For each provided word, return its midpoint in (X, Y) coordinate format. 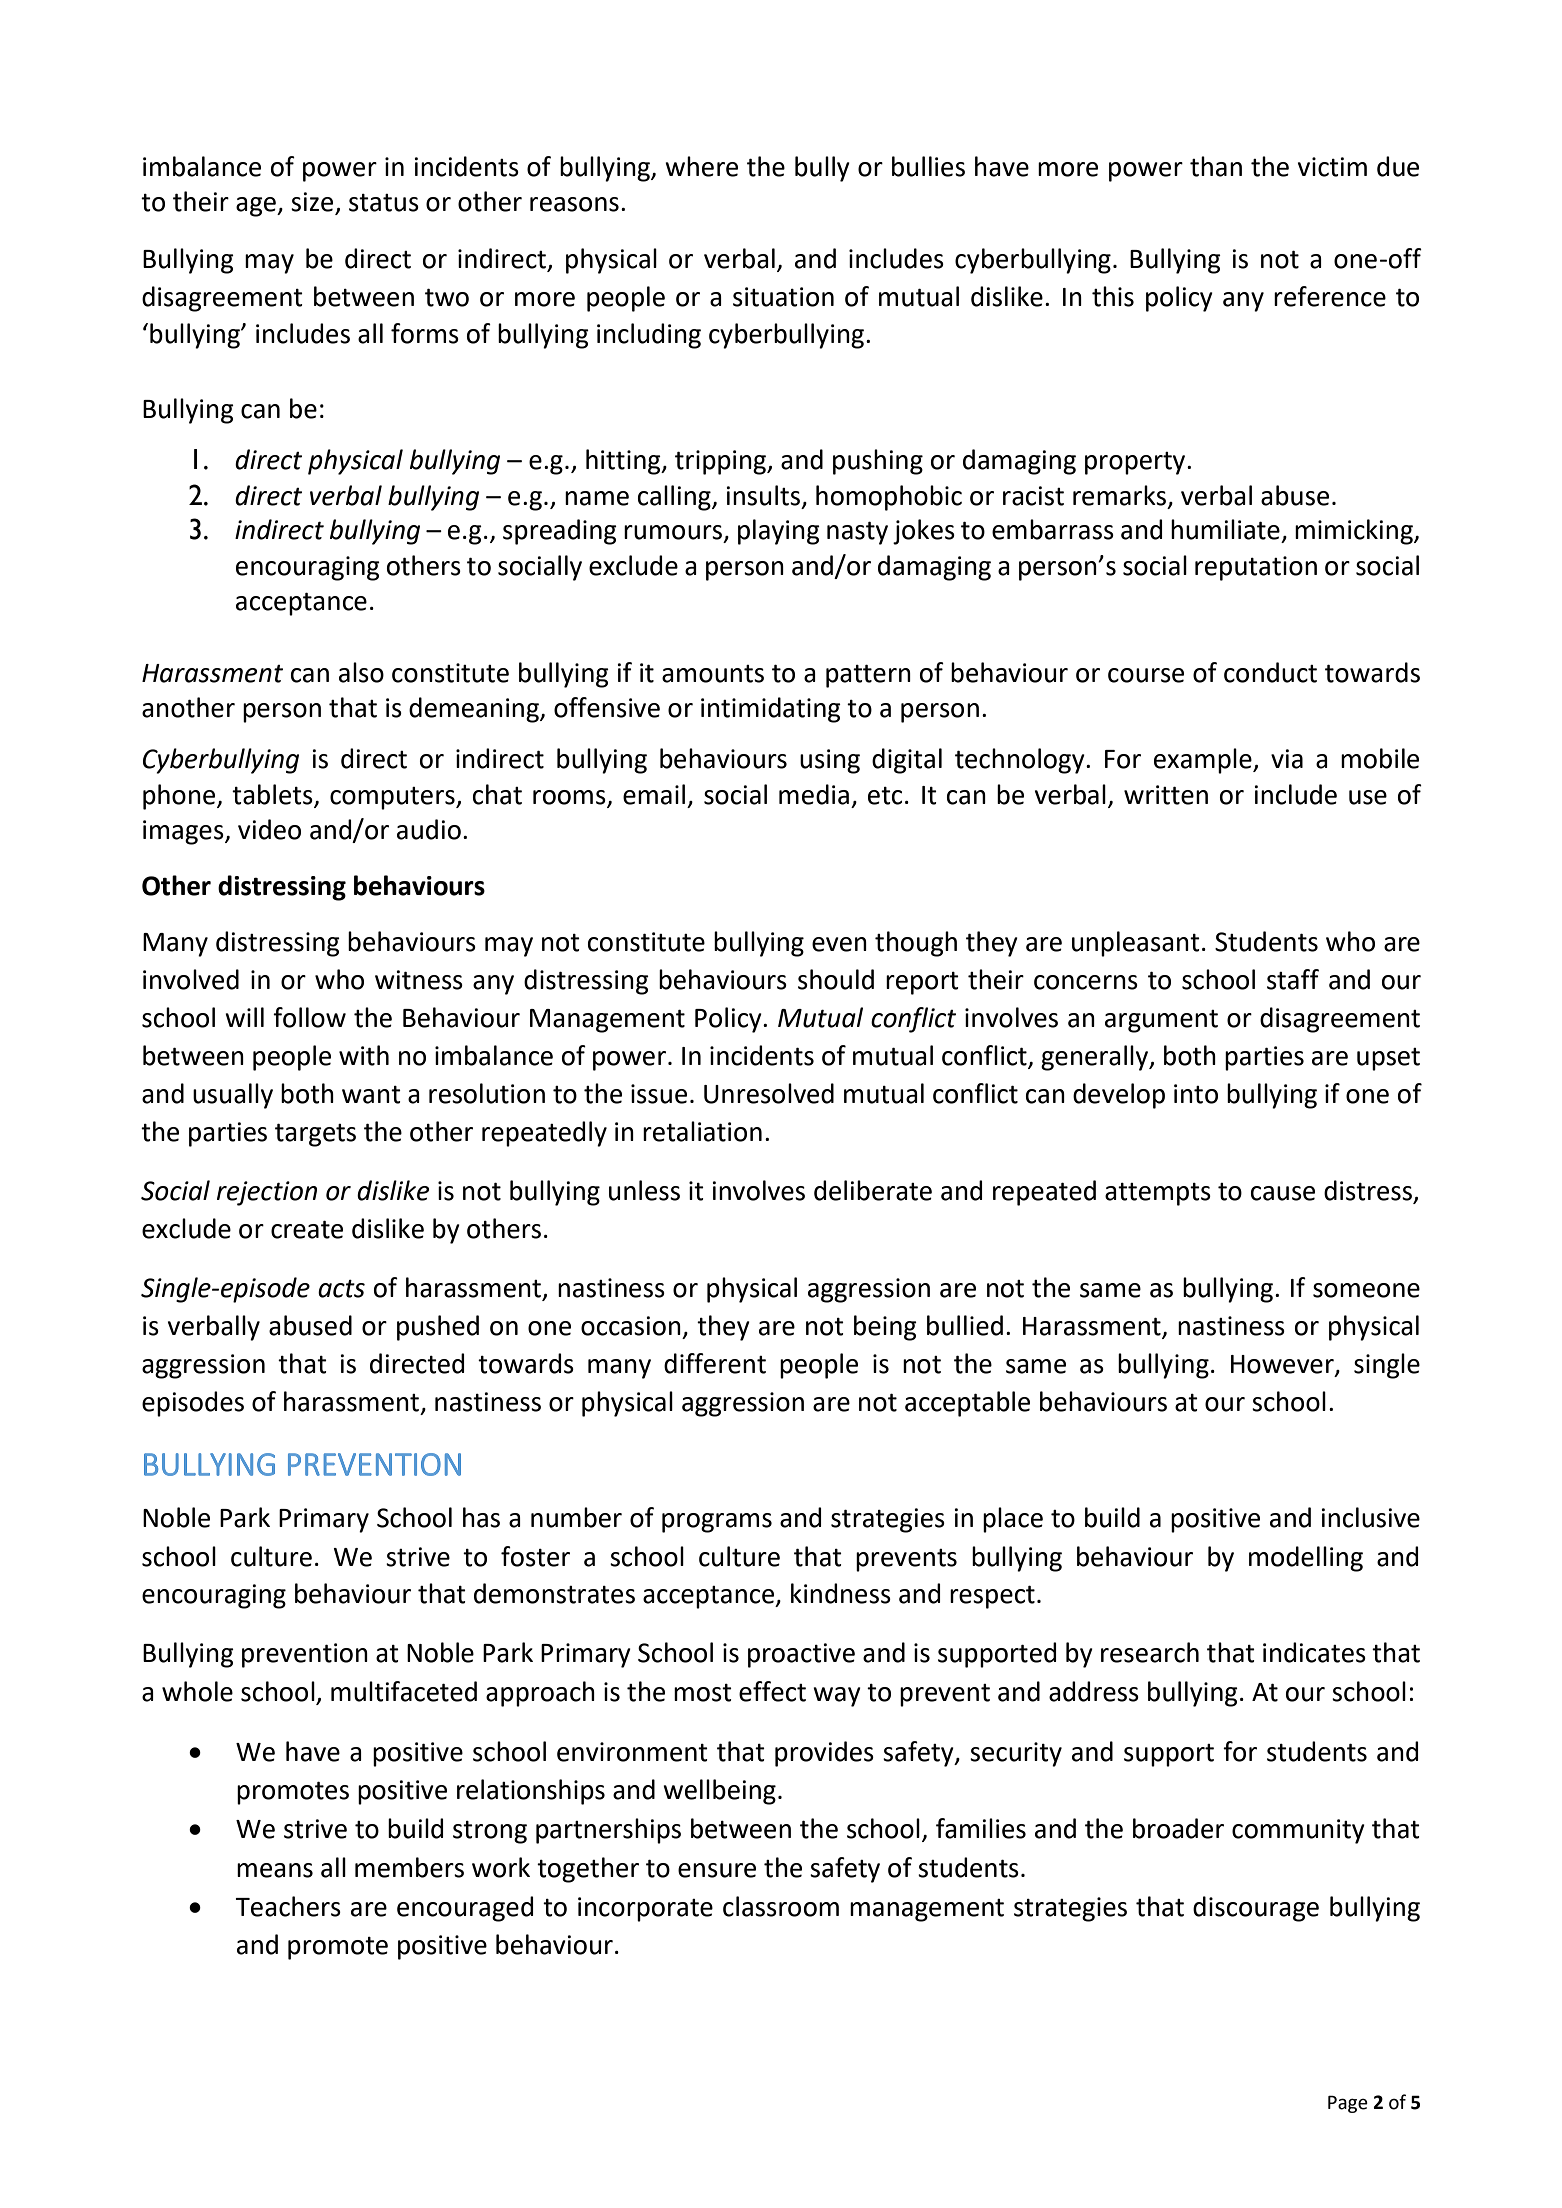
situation (783, 297)
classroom (781, 1906)
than (1216, 166)
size (313, 203)
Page (1348, 2104)
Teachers (288, 1906)
